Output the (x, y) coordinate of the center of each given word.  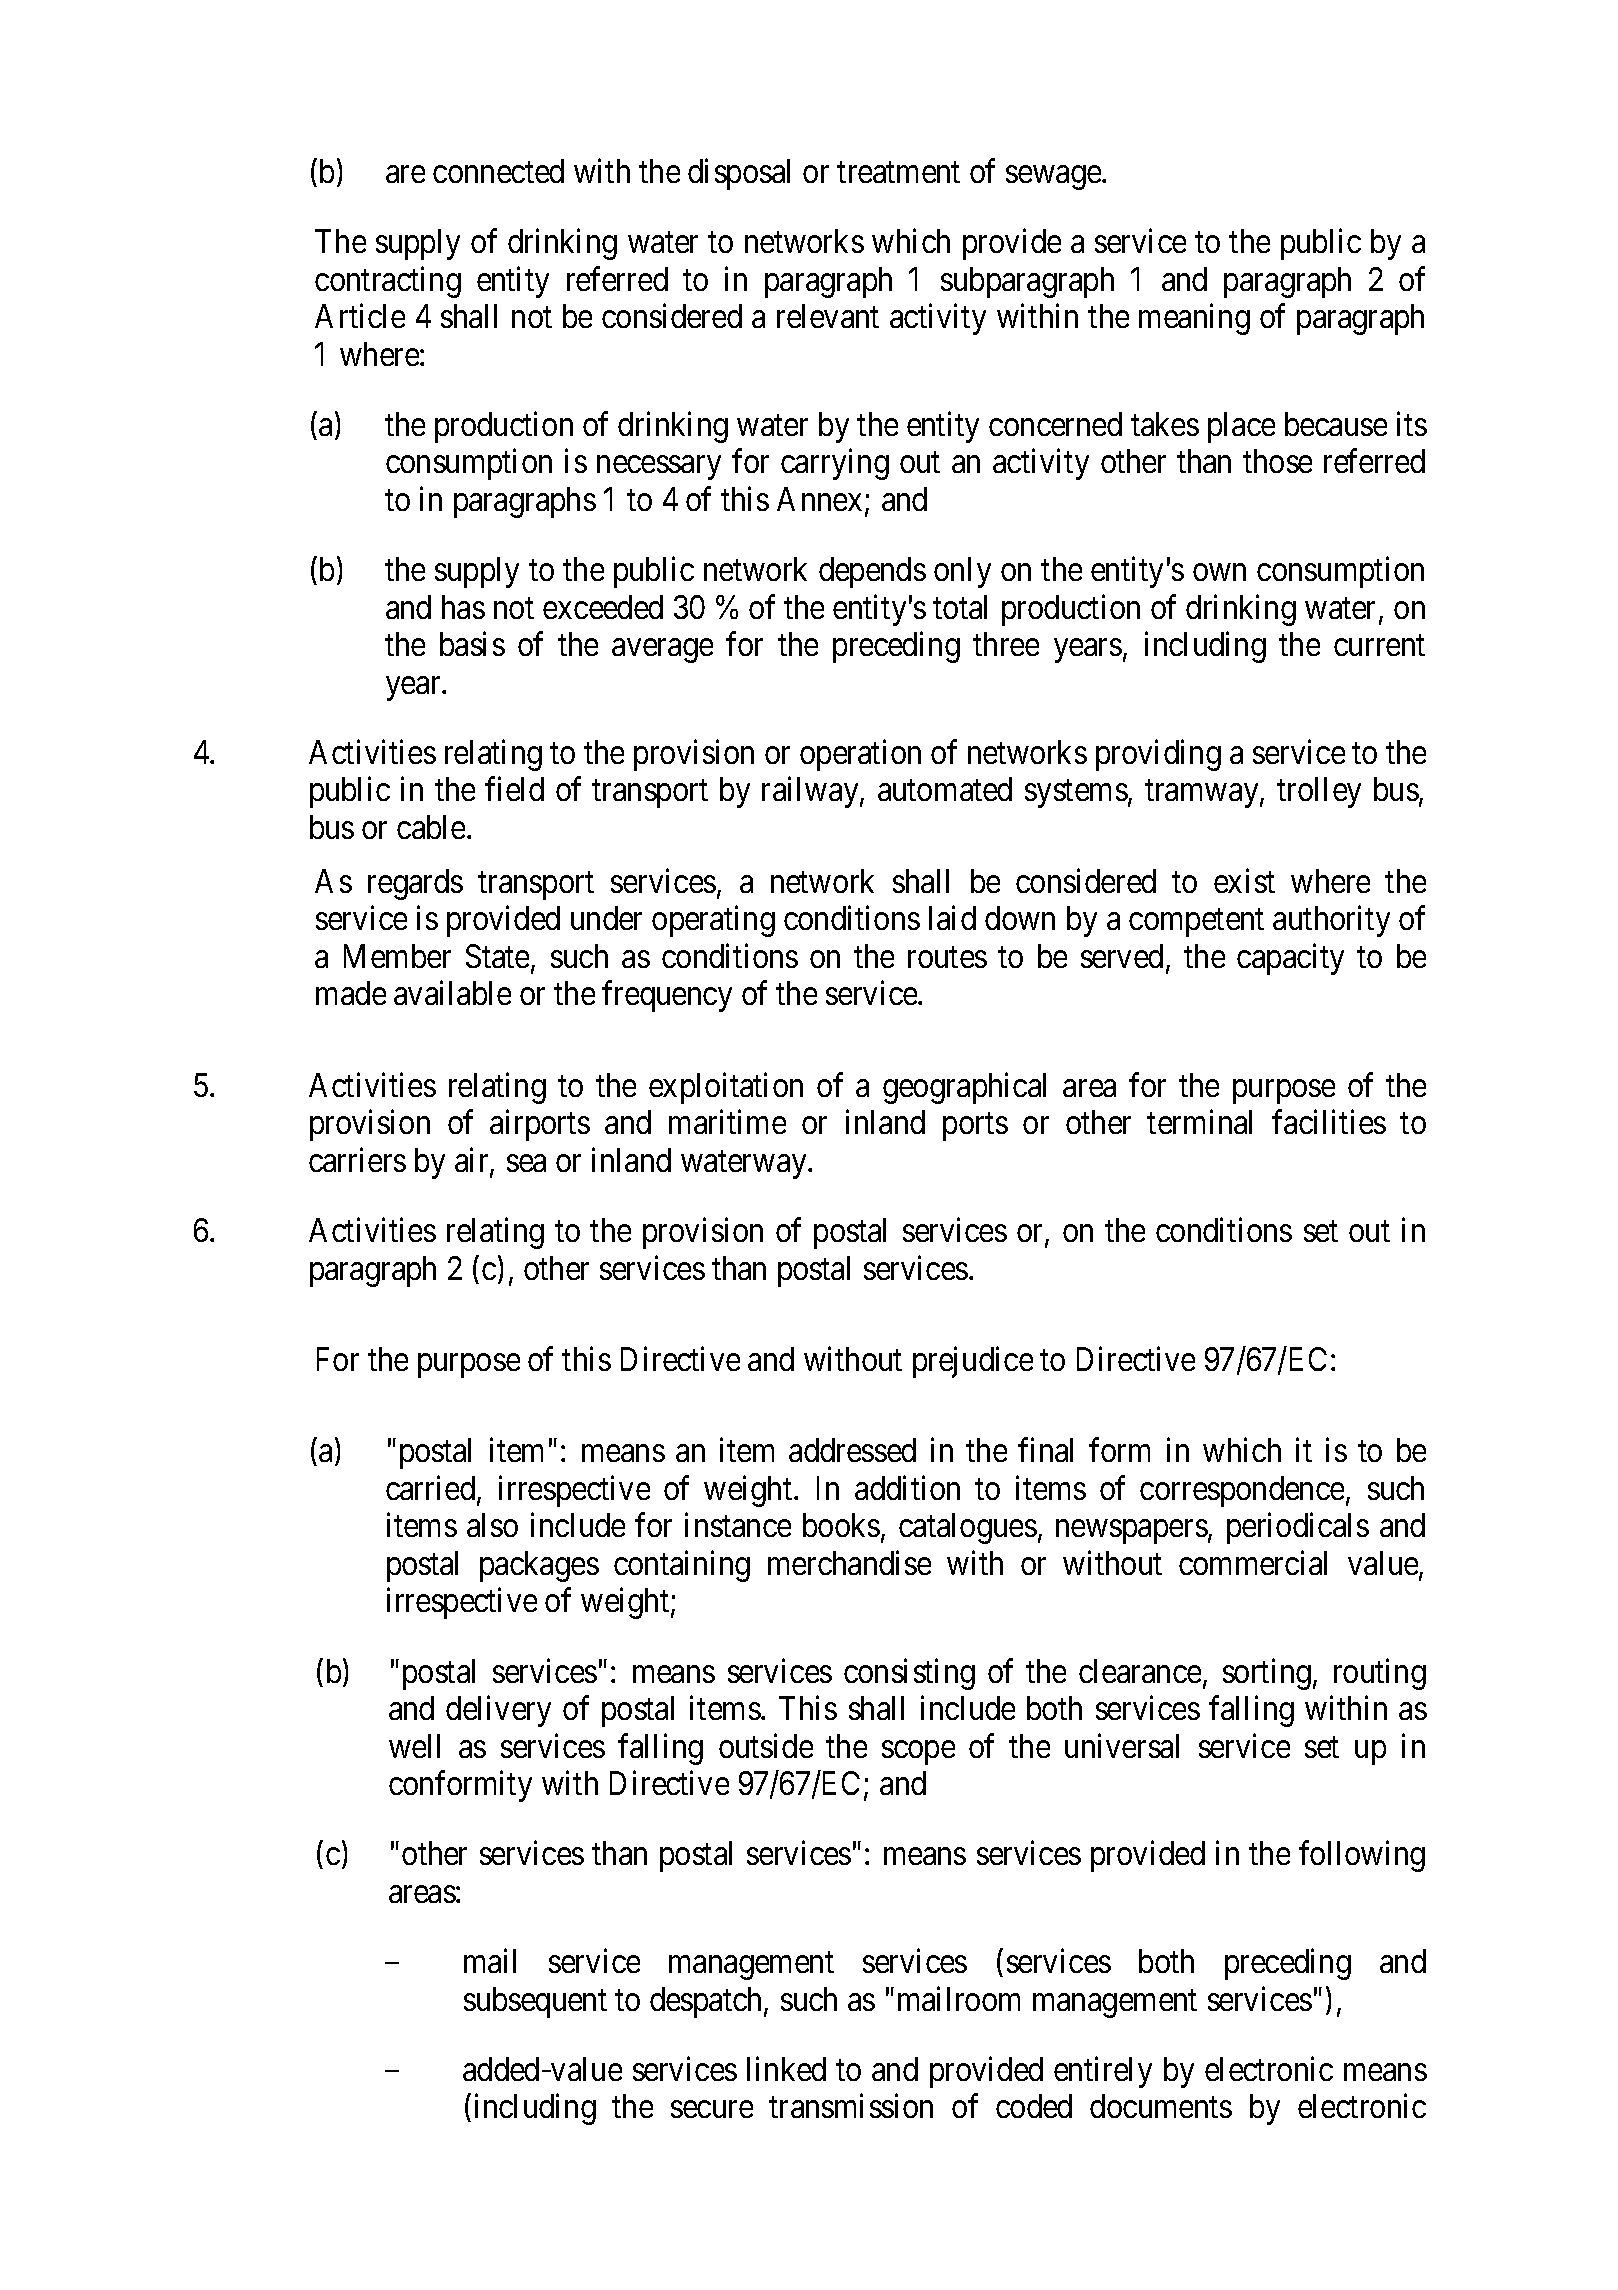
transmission (851, 2106)
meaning (1194, 319)
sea (526, 1163)
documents (1161, 2106)
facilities (1329, 1122)
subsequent (535, 2002)
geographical (964, 1088)
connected (498, 171)
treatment (898, 172)
